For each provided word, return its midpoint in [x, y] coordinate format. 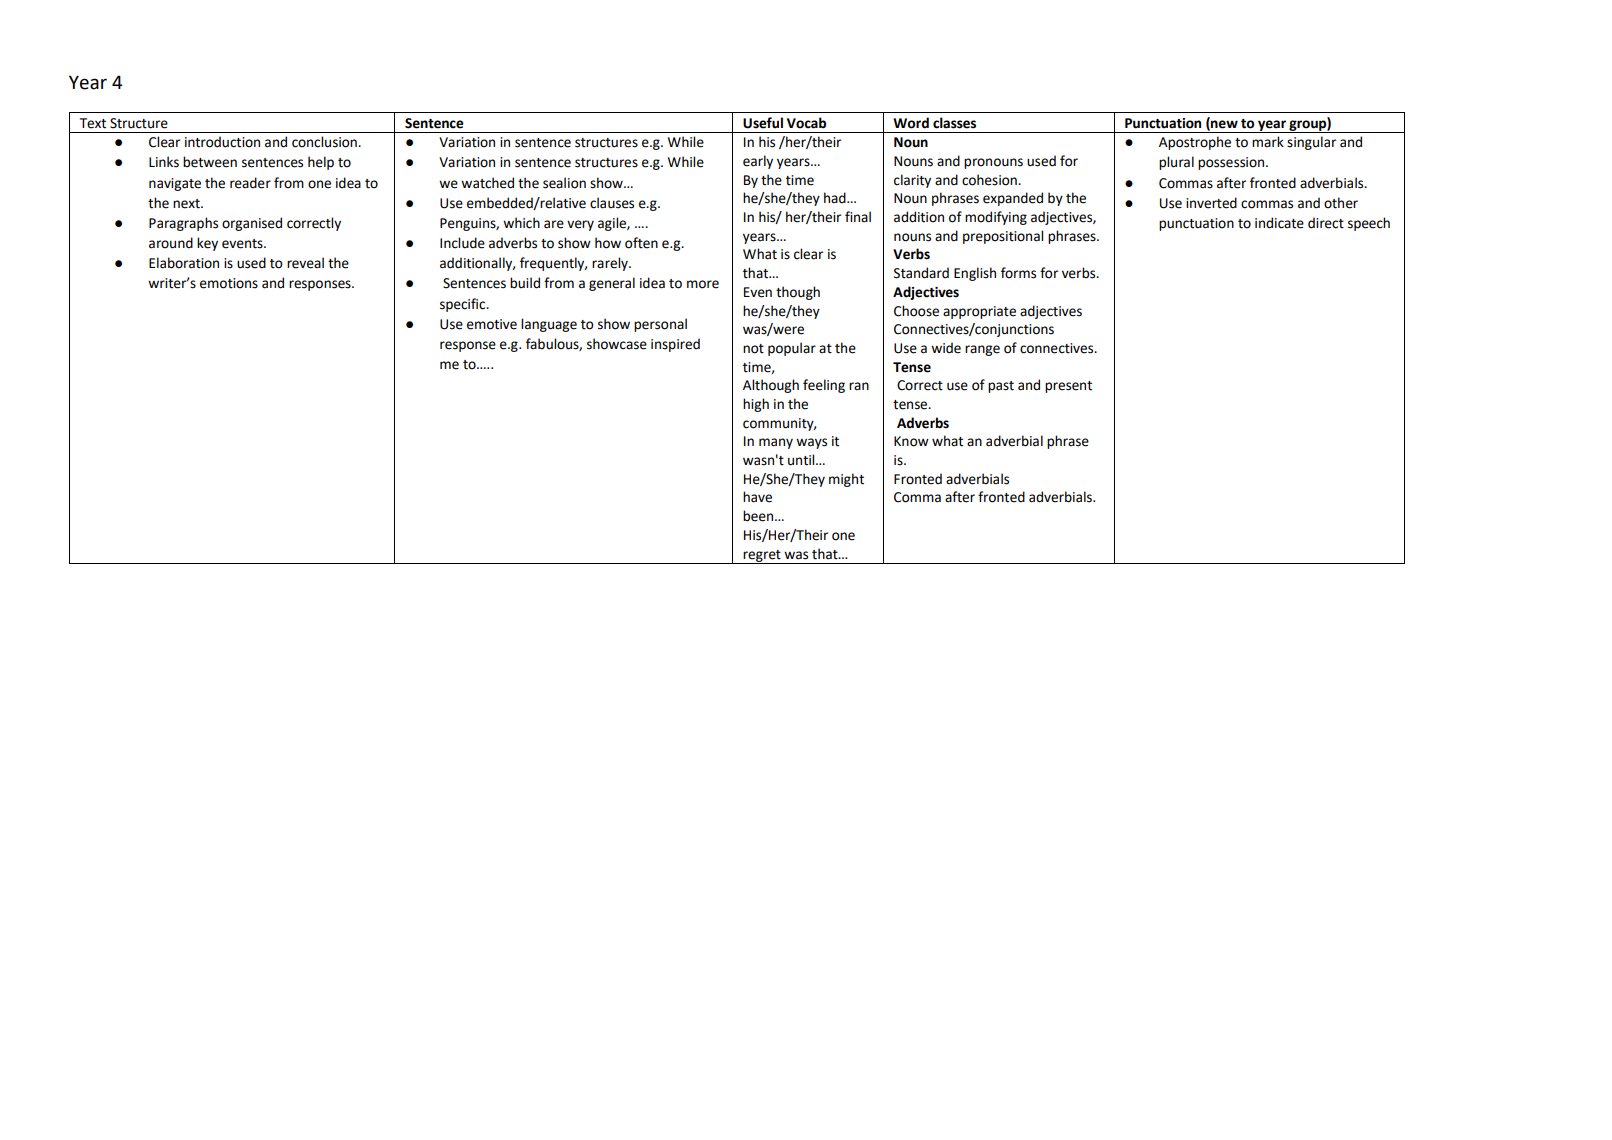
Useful [763, 123]
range [982, 350]
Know [911, 441]
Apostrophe [1195, 143]
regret [762, 557]
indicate [1279, 223]
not [753, 349]
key [207, 244]
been [759, 516]
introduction [222, 142]
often [641, 243]
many [776, 443]
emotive [492, 324]
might [846, 480]
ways [811, 443]
